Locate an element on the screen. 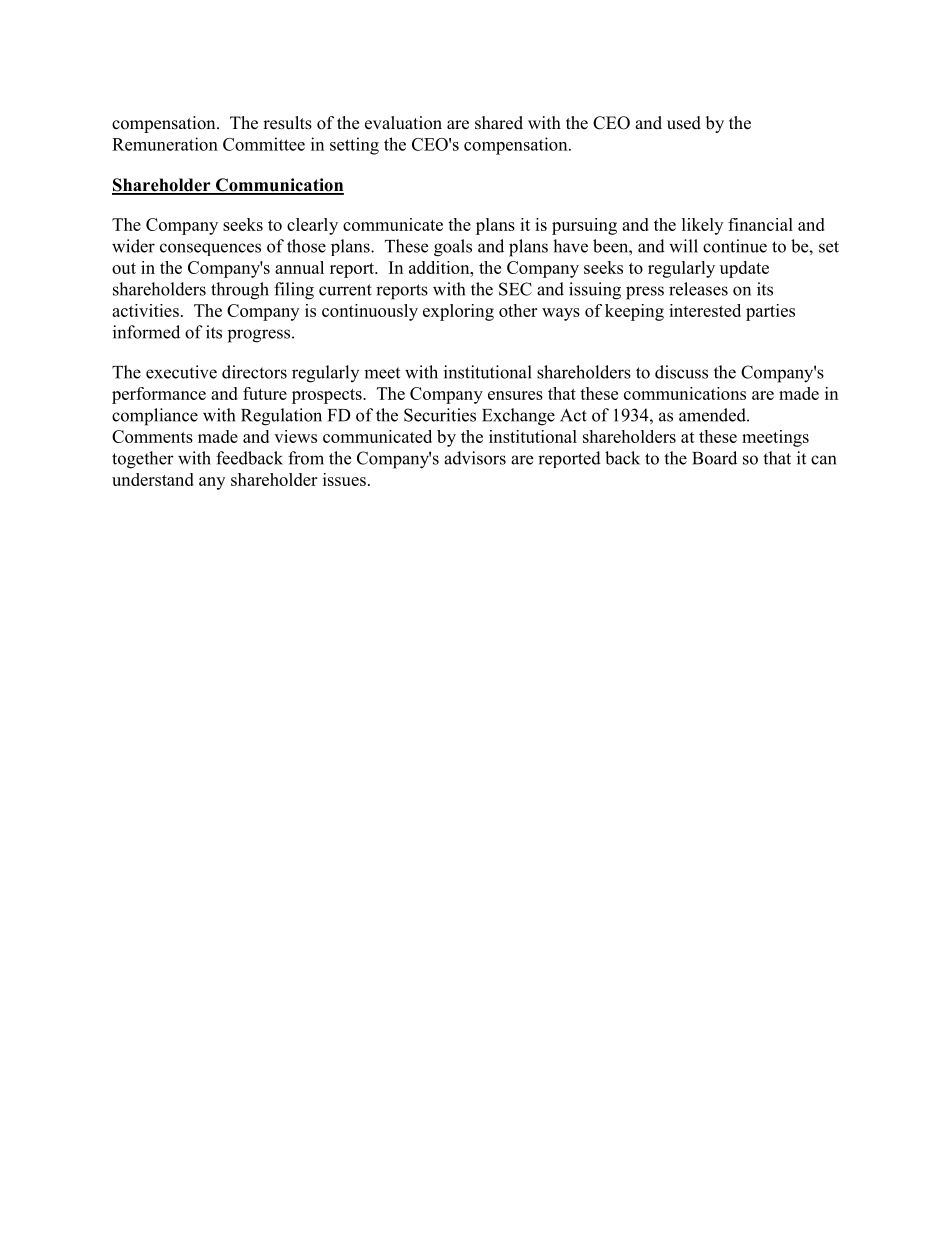  clearly is located at coordinates (312, 226).
